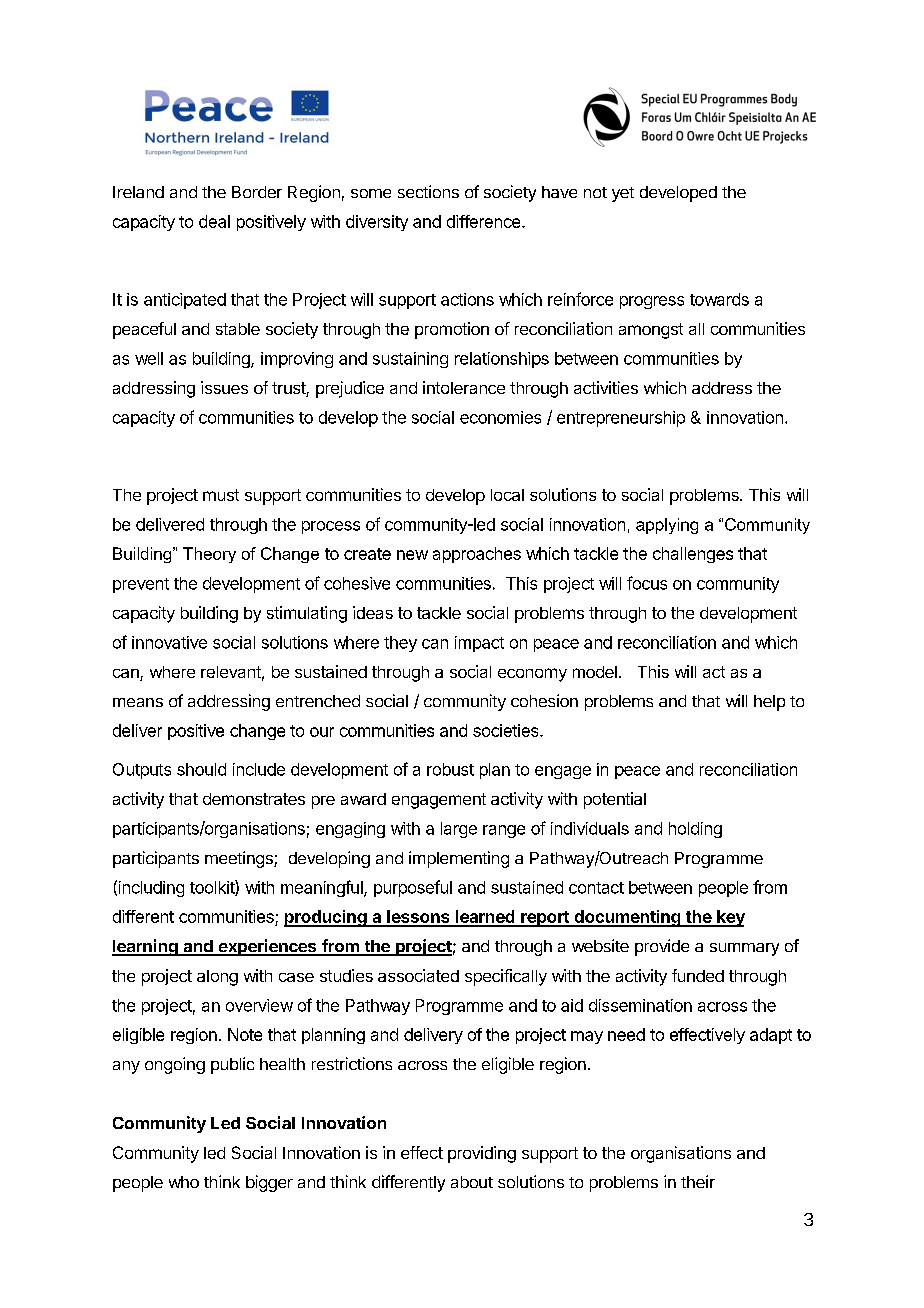 This screenshot has height=1308, width=924. Describe the element at coordinates (169, 642) in the screenshot. I see `innovative` at that location.
